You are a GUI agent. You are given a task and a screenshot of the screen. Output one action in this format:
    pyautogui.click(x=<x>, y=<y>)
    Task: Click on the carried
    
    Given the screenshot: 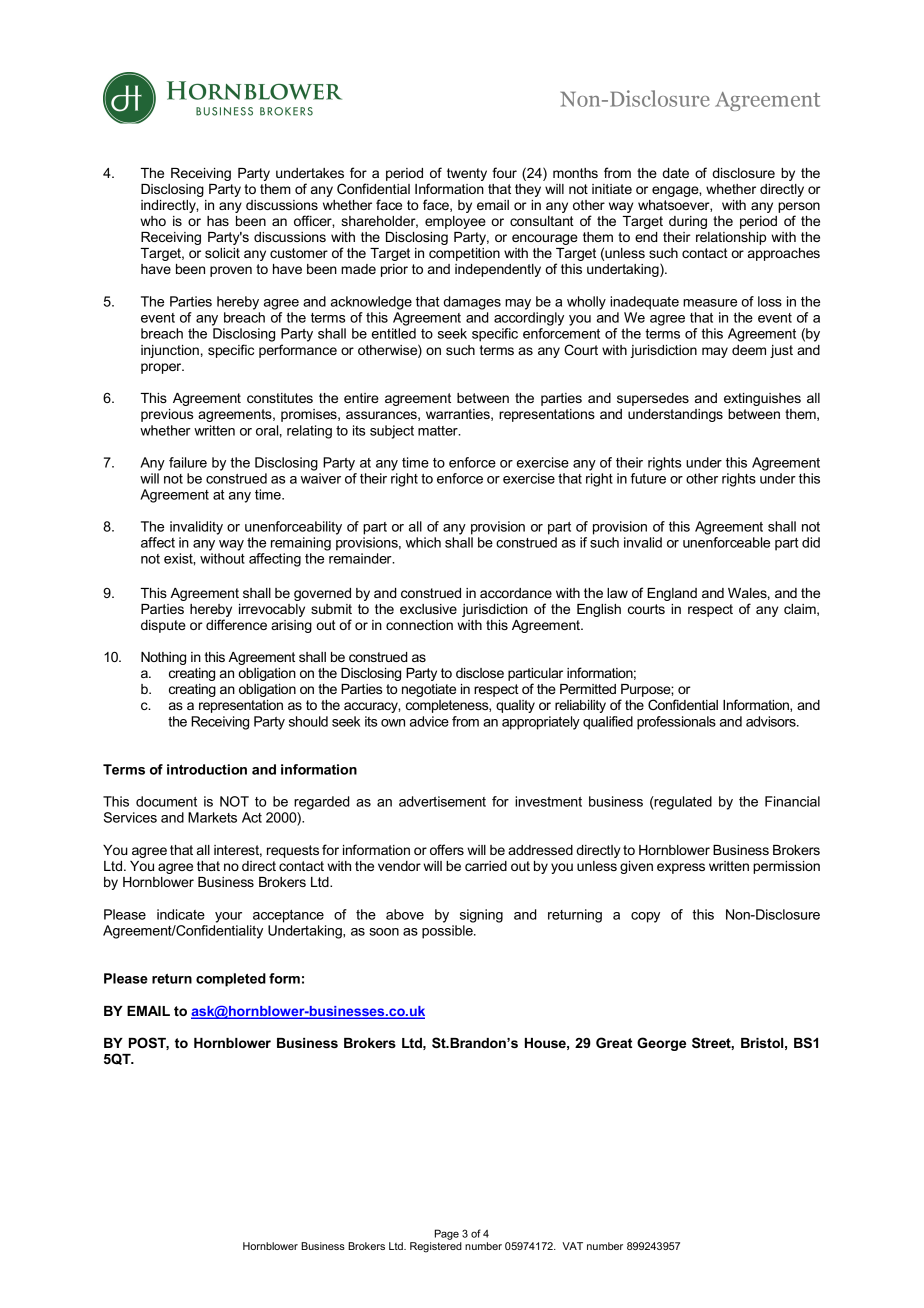 What is the action you would take?
    pyautogui.click(x=486, y=866)
